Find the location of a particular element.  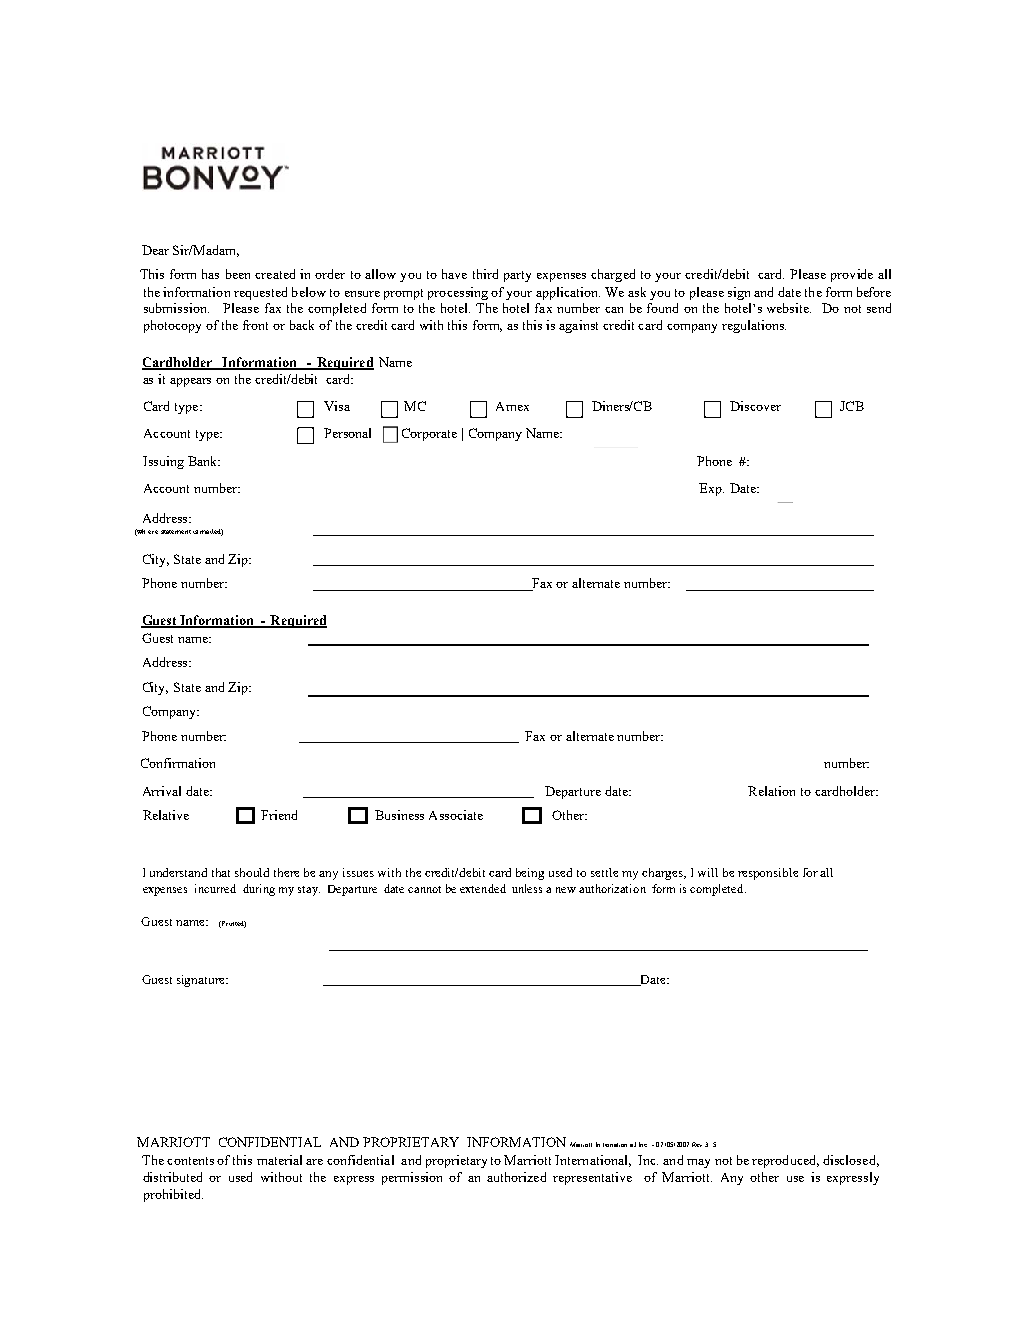

should is located at coordinates (252, 872).
